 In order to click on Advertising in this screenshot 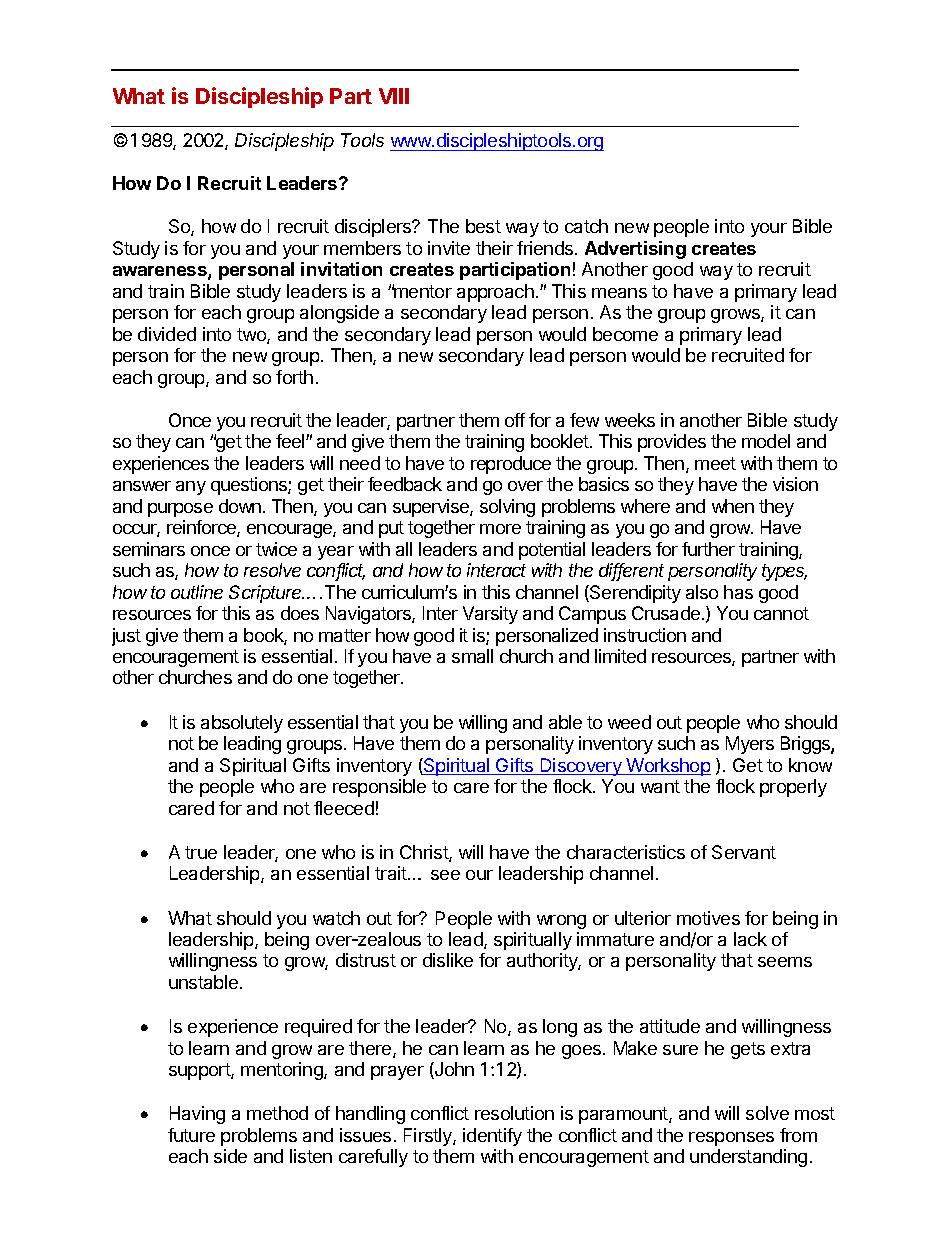, I will do `click(635, 250)`.
